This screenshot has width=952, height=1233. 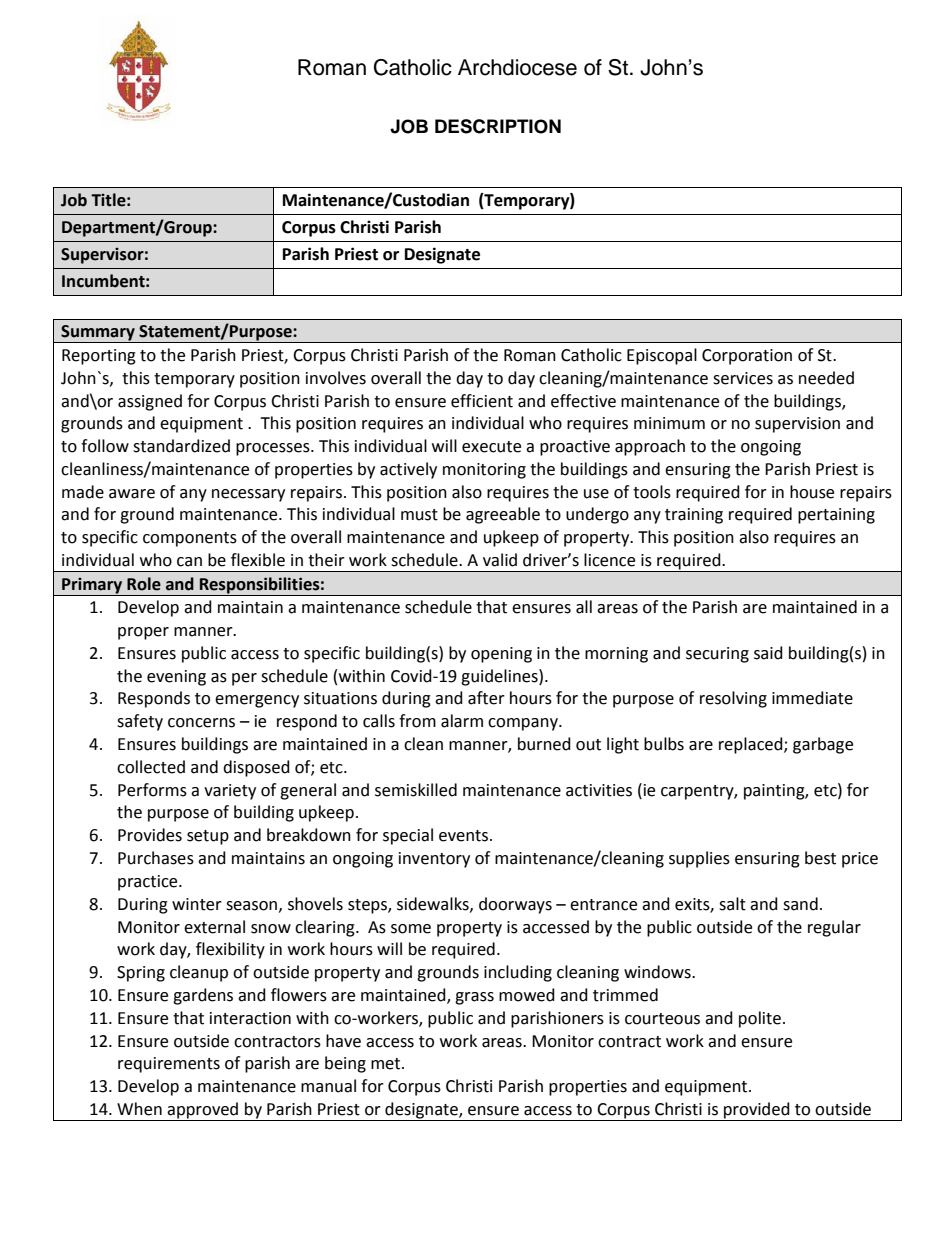 I want to click on met, so click(x=387, y=1064).
